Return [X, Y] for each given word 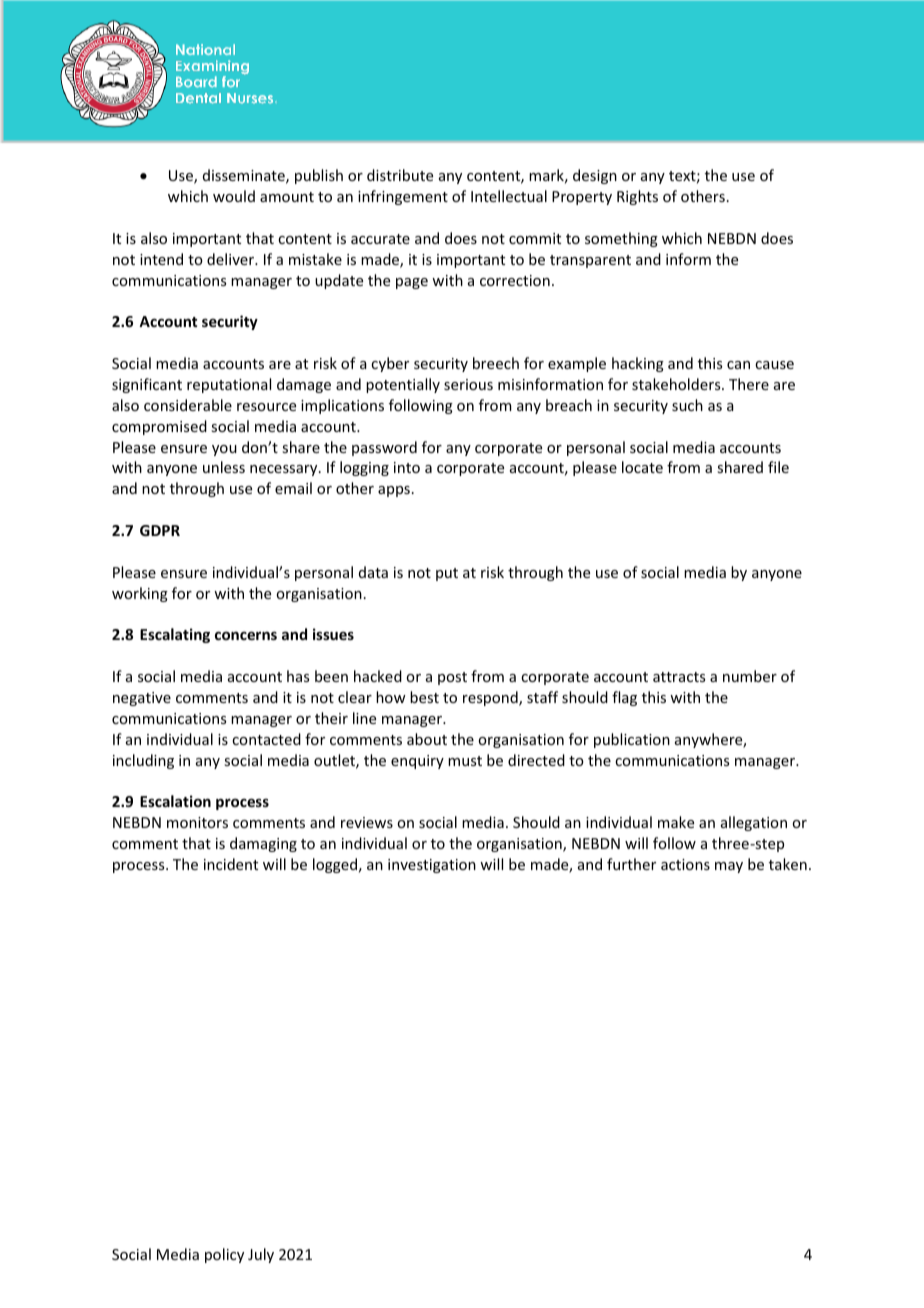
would [234, 196]
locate [642, 467]
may [729, 867]
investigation [432, 866]
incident [231, 864]
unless [224, 467]
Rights [637, 197]
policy [224, 1255]
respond [491, 698]
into [407, 467]
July [261, 1255]
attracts [679, 677]
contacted [266, 739]
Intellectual [509, 196]
